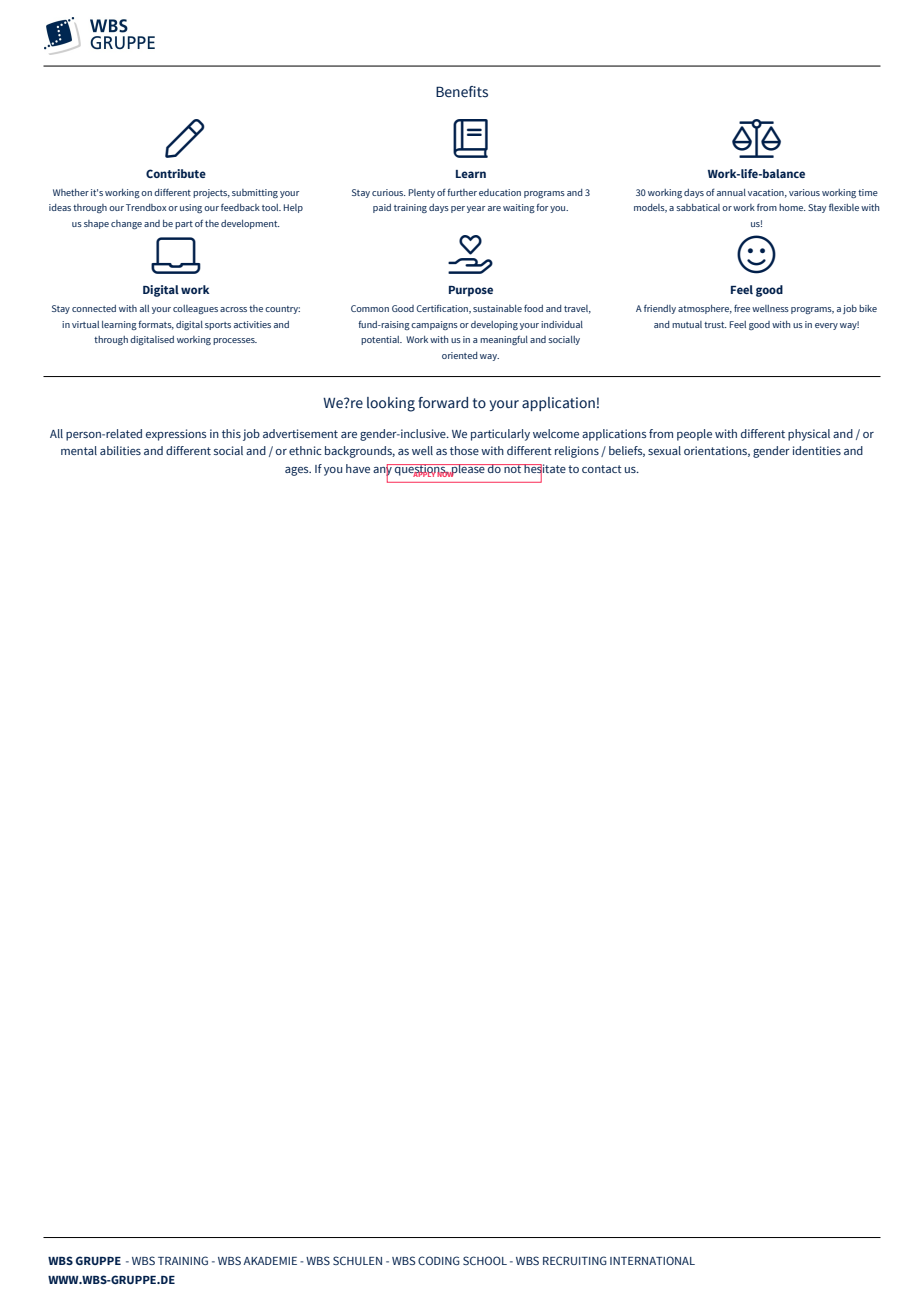 Image resolution: width=924 pixels, height=1308 pixels. What do you see at coordinates (120, 450) in the image?
I see `abilities` at bounding box center [120, 450].
